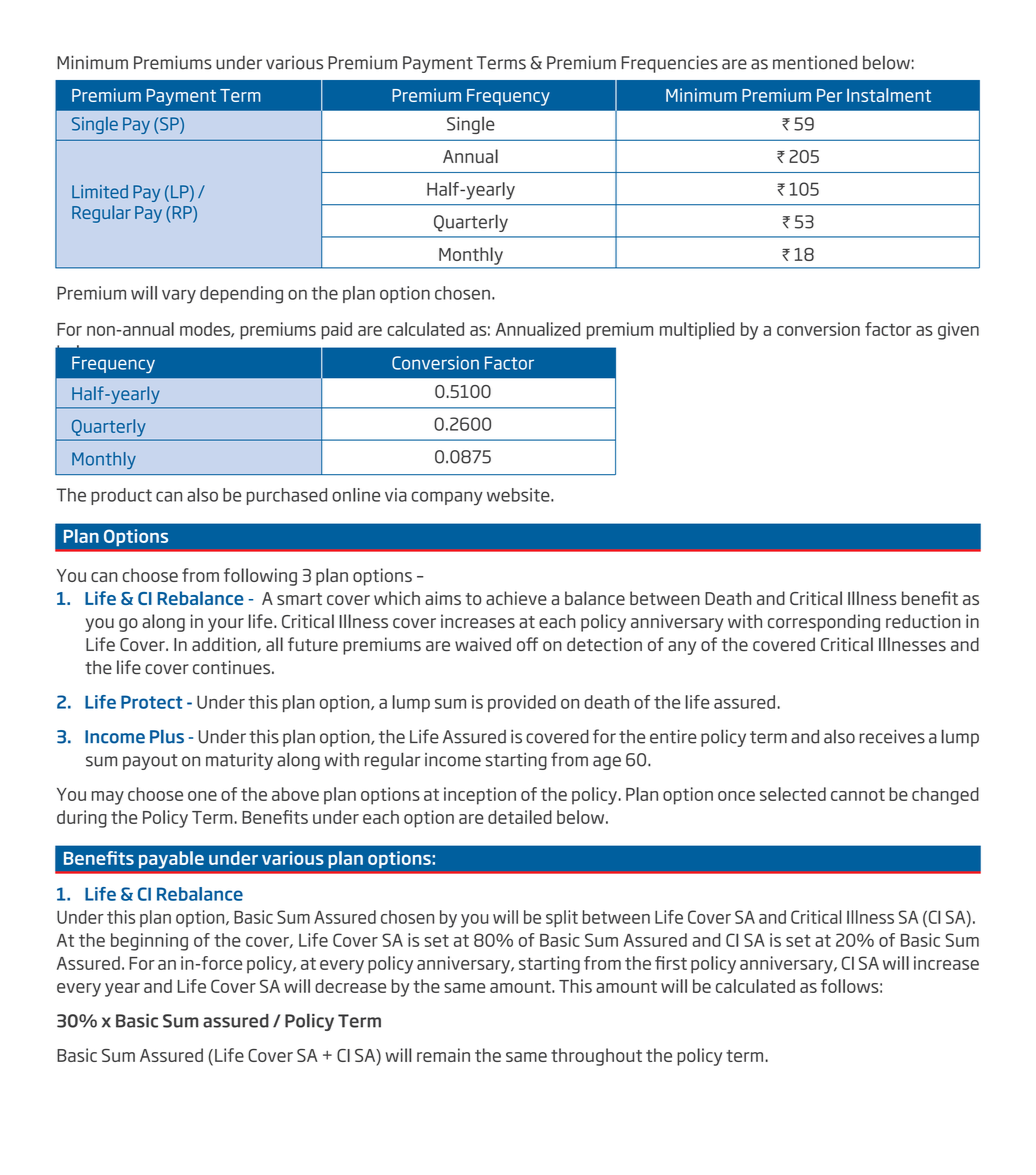 Image resolution: width=1036 pixels, height=1175 pixels. What do you see at coordinates (824, 623) in the image?
I see `corresponding` at bounding box center [824, 623].
